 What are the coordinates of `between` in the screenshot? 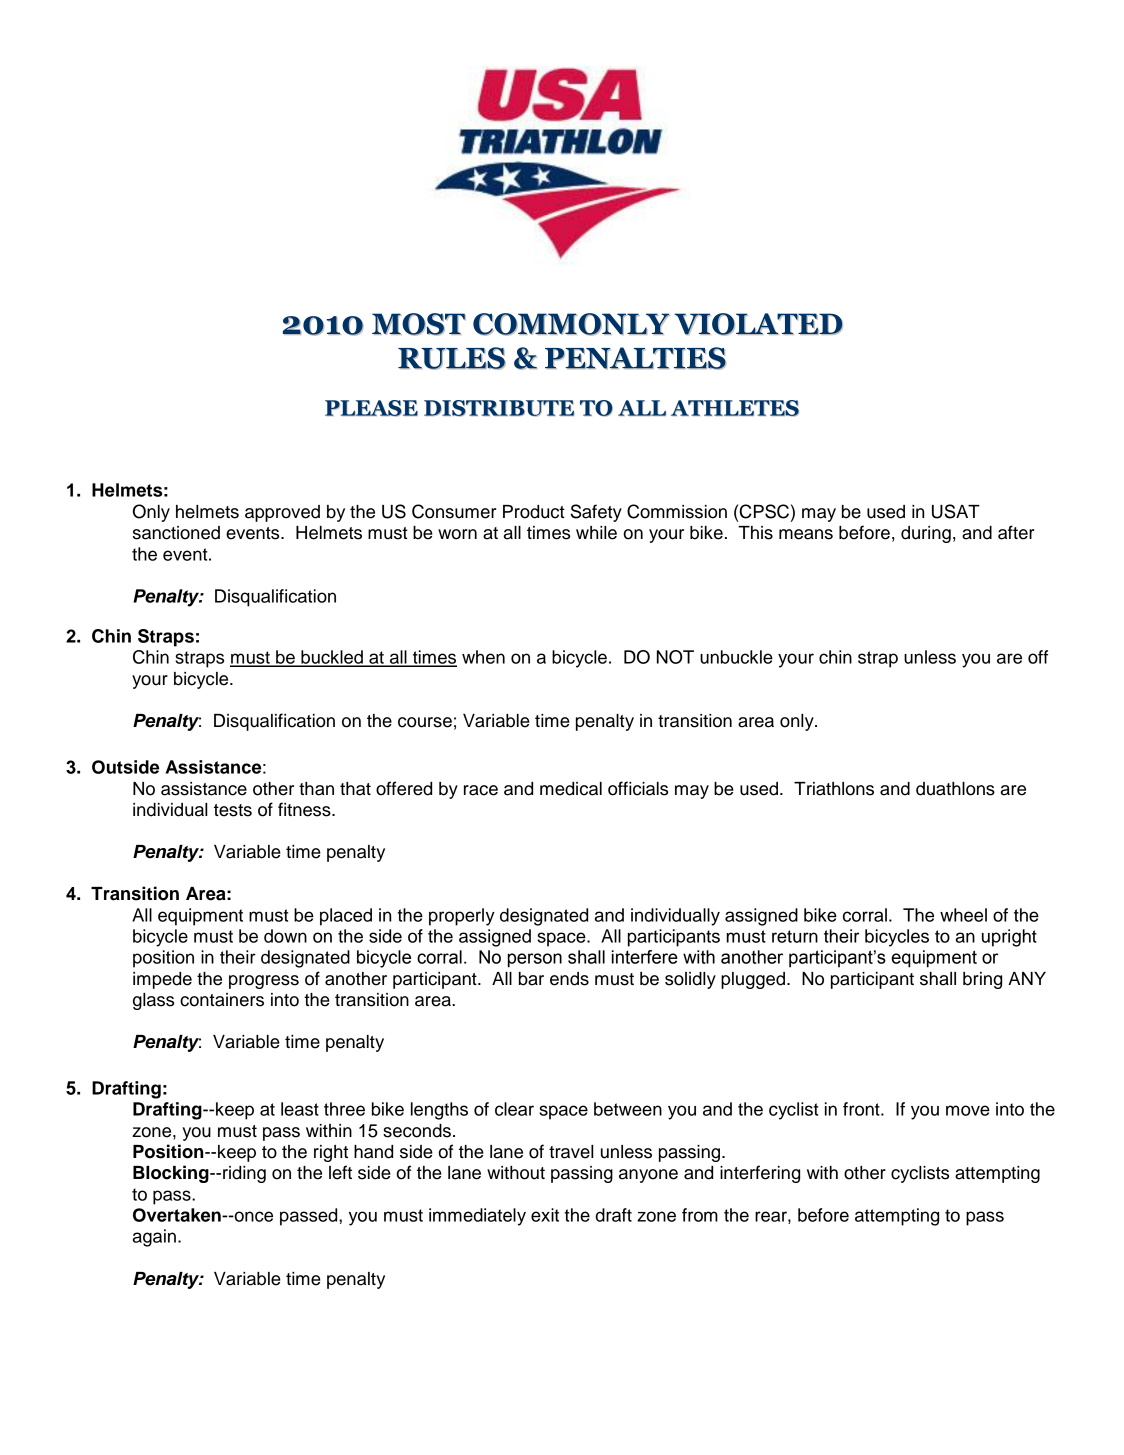 It's located at (628, 1109).
